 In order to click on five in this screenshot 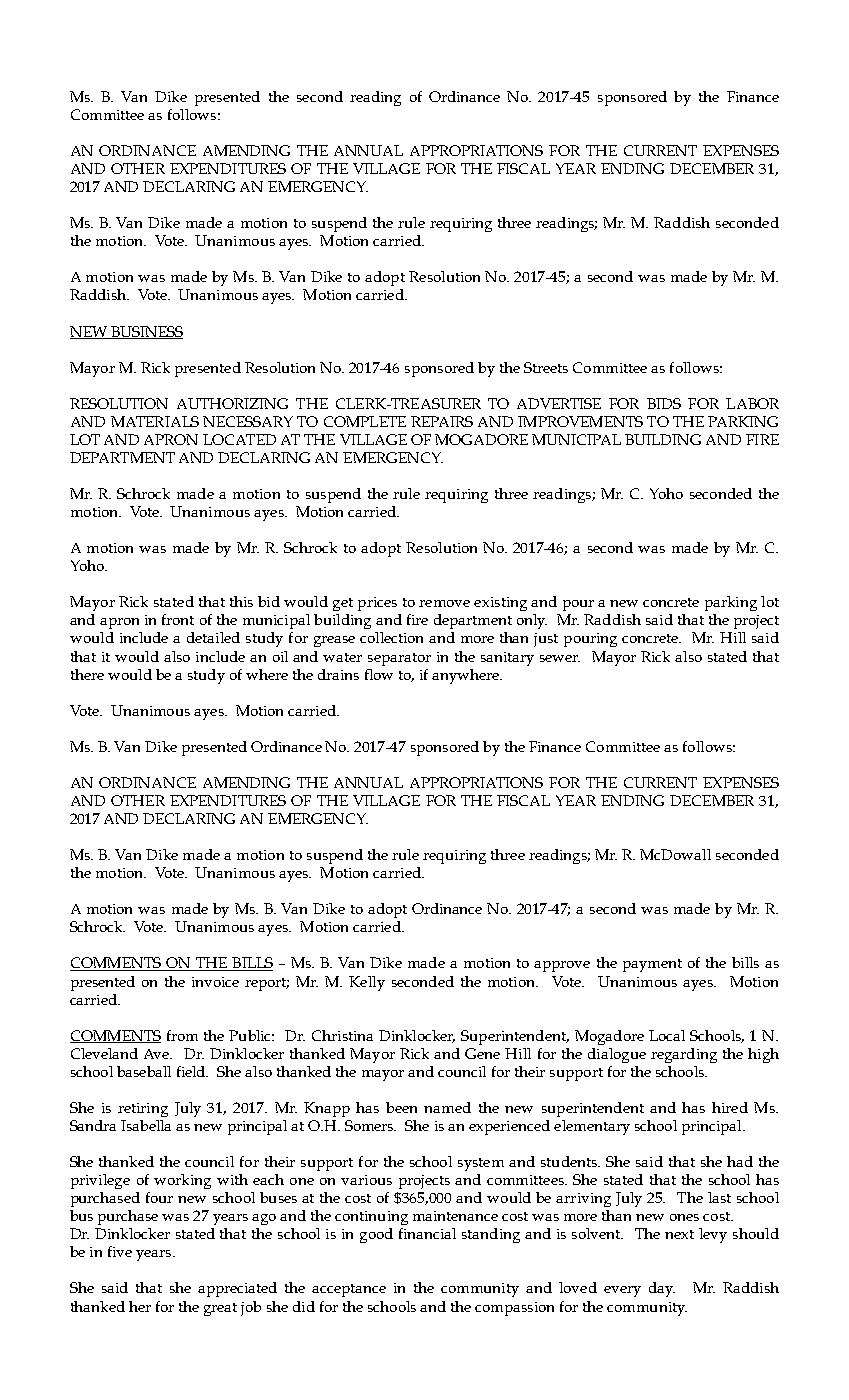, I will do `click(120, 1251)`.
